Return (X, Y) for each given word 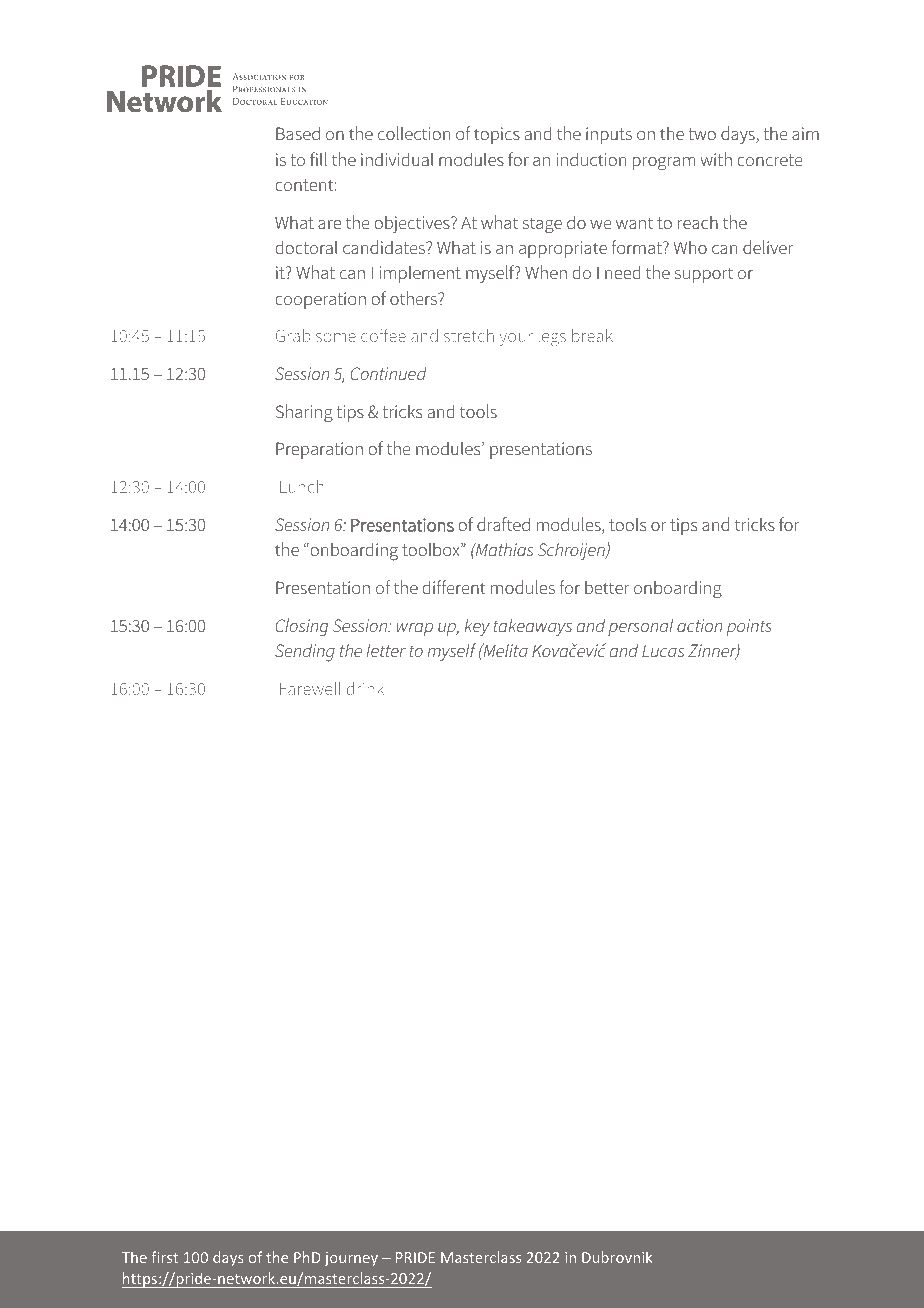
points (749, 627)
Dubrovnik (617, 1257)
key (477, 627)
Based (298, 133)
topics (497, 135)
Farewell (310, 688)
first (164, 1257)
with (716, 159)
